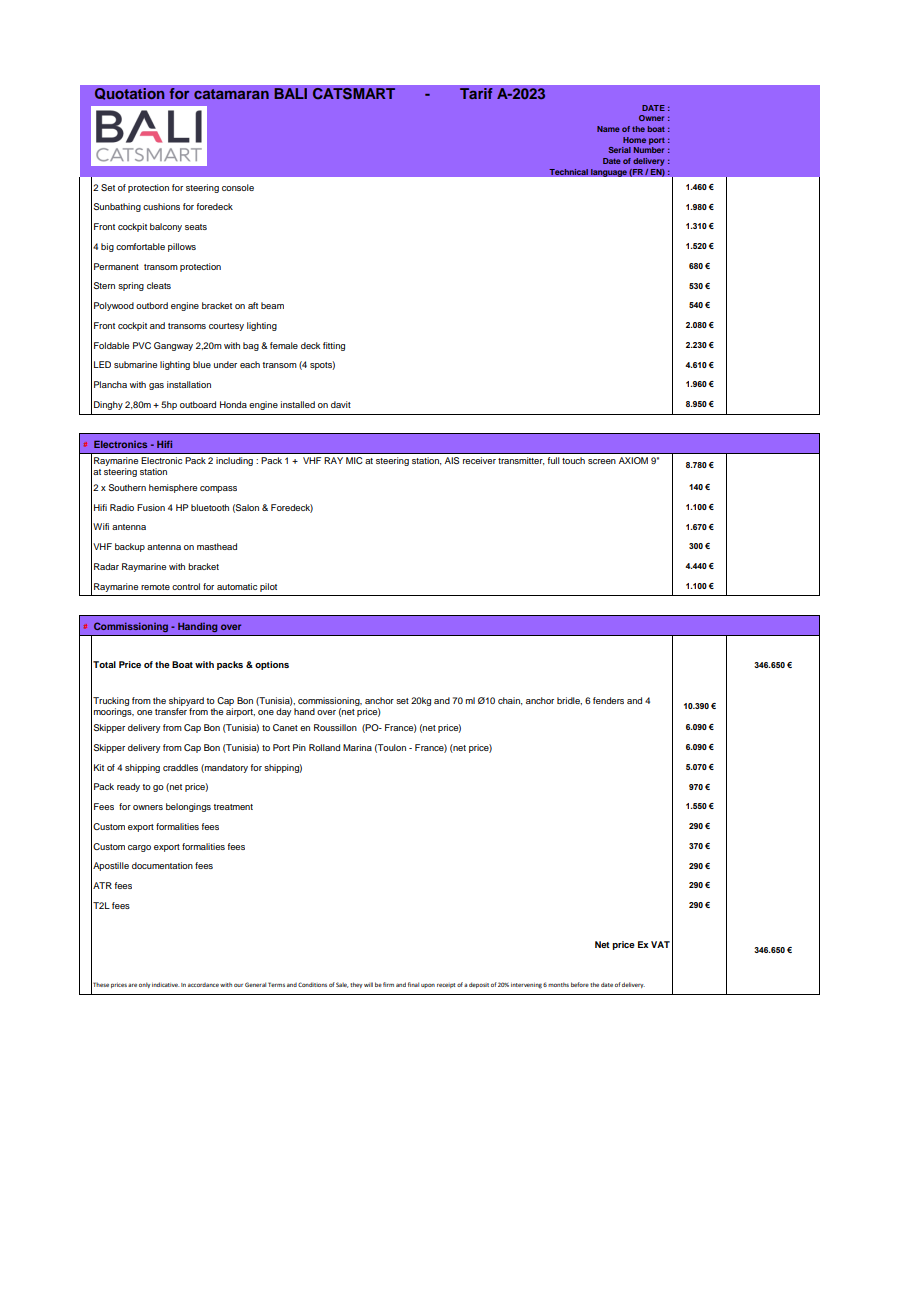 The image size is (924, 1308). What do you see at coordinates (608, 700) in the image?
I see `fenders` at bounding box center [608, 700].
